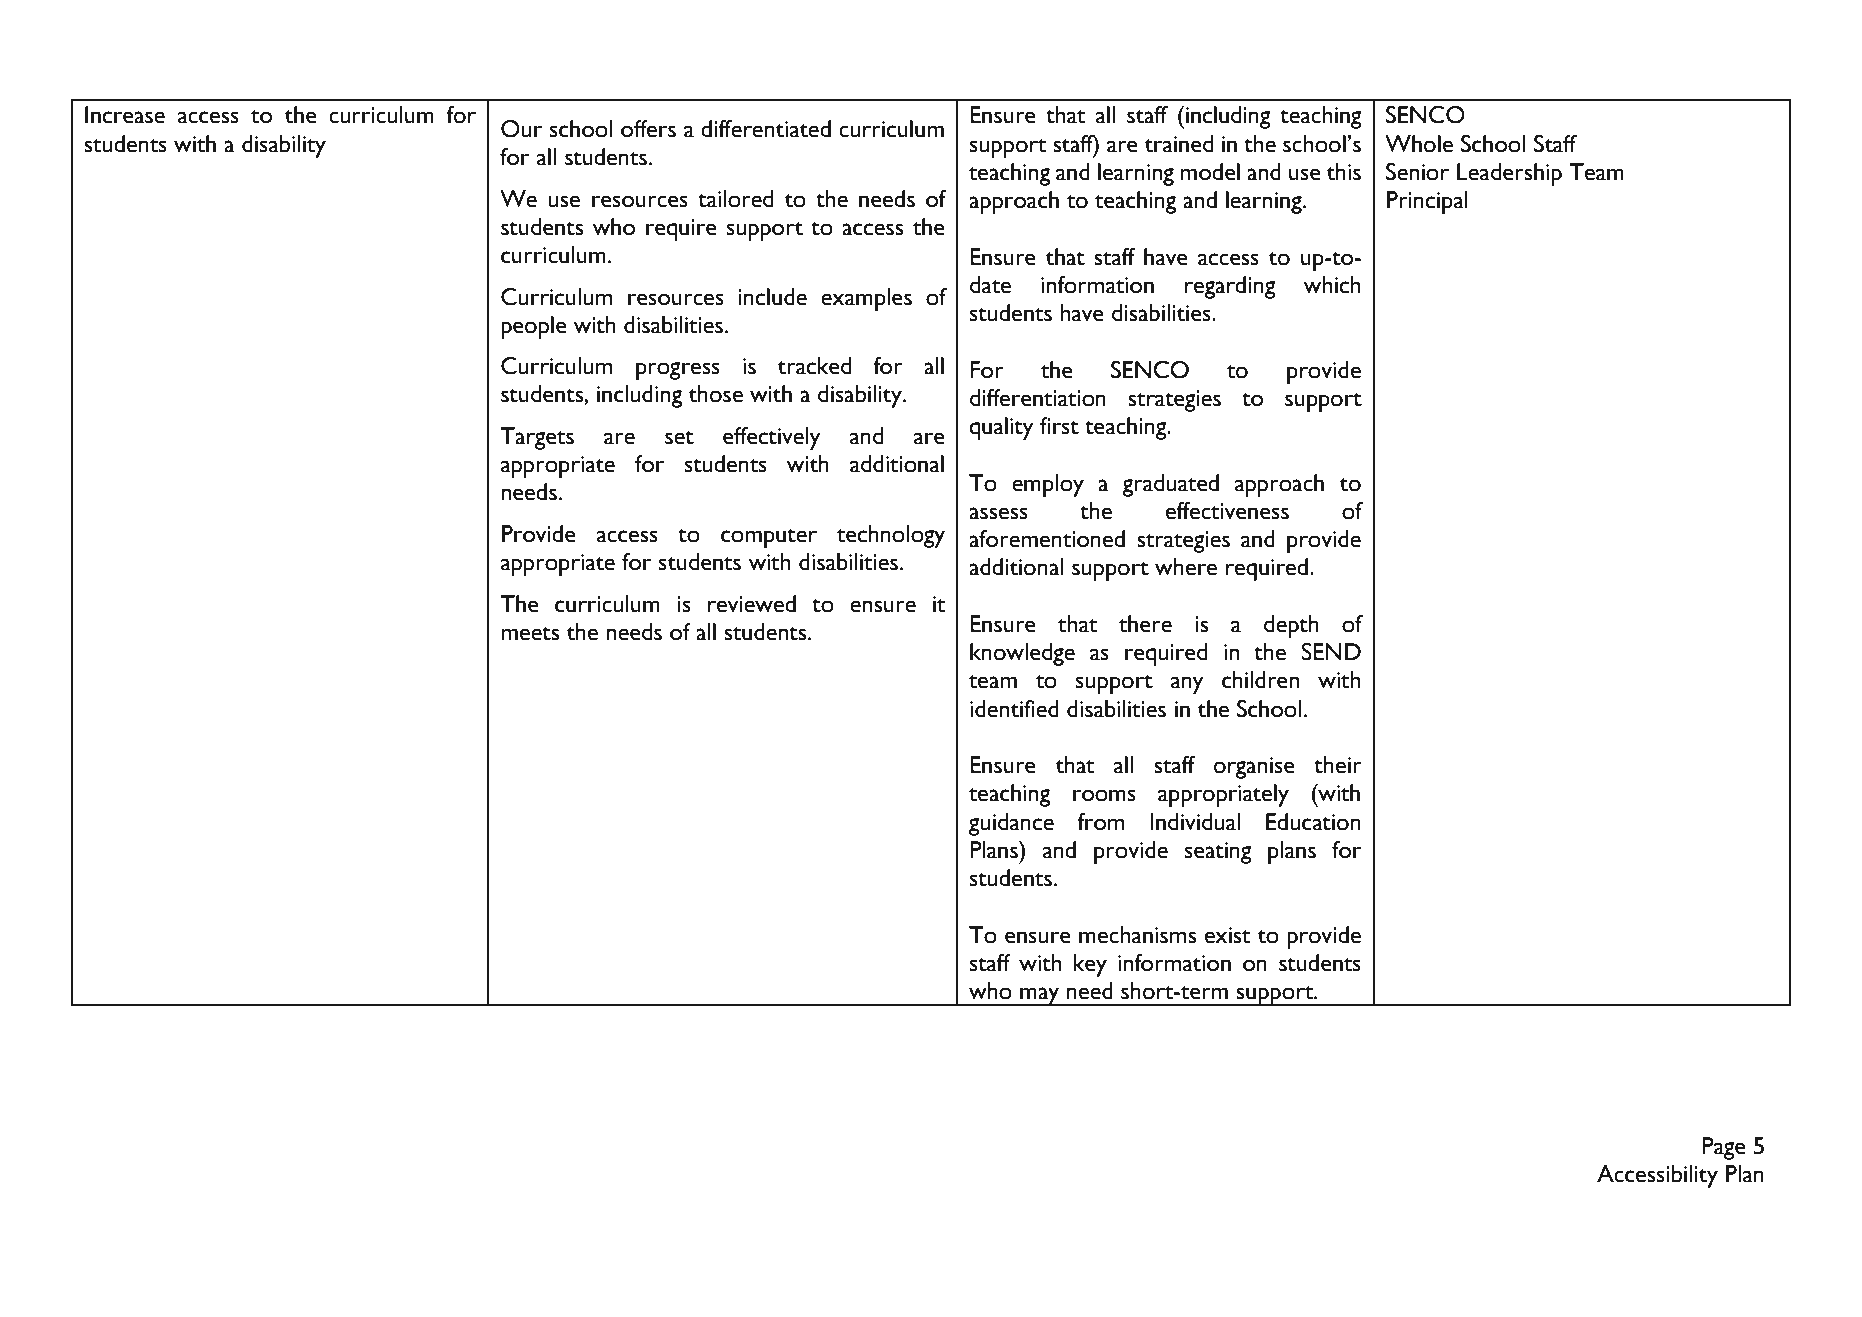  Describe the element at coordinates (1040, 996) in the document. I see `may` at that location.
